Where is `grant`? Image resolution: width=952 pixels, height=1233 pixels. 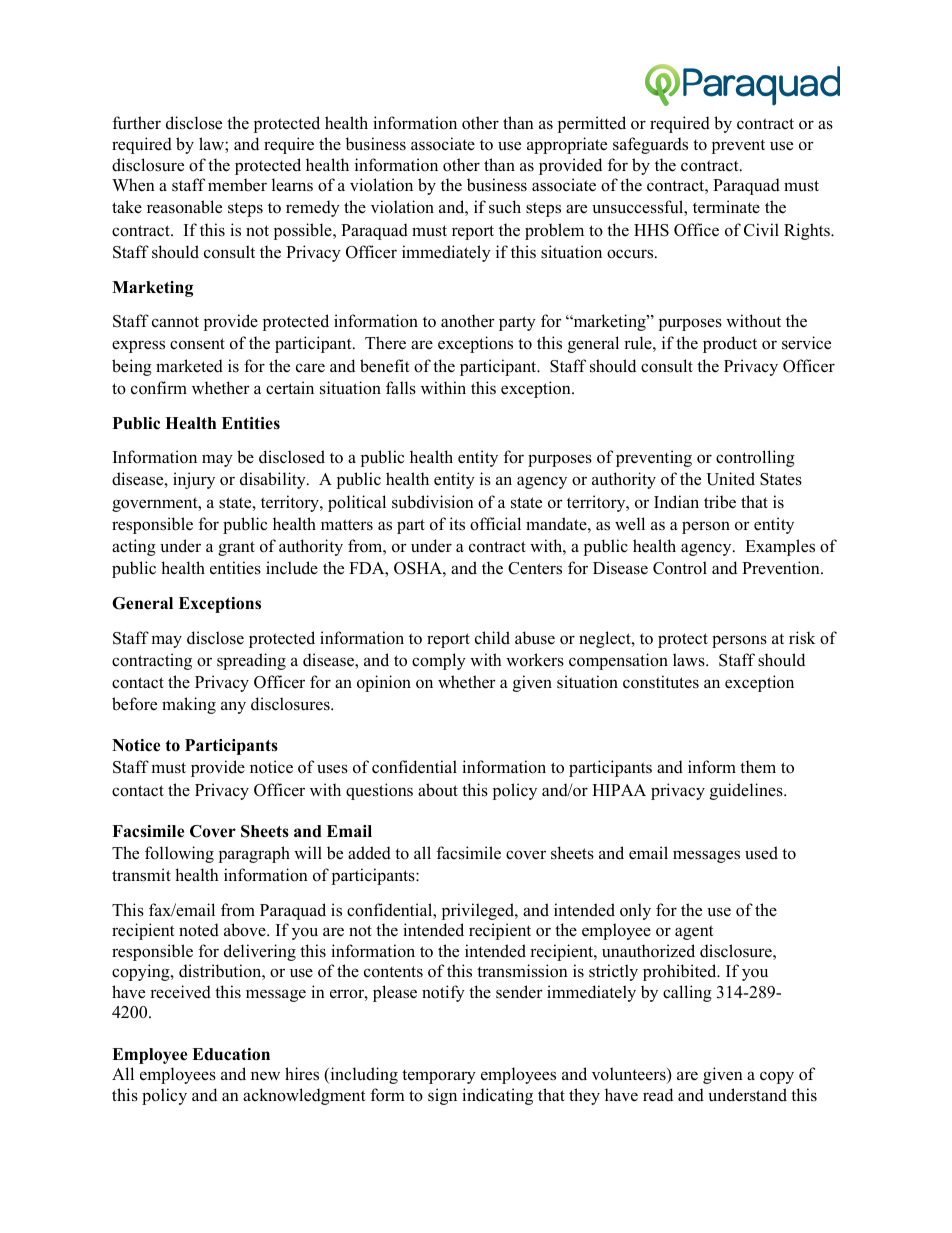 grant is located at coordinates (236, 548).
